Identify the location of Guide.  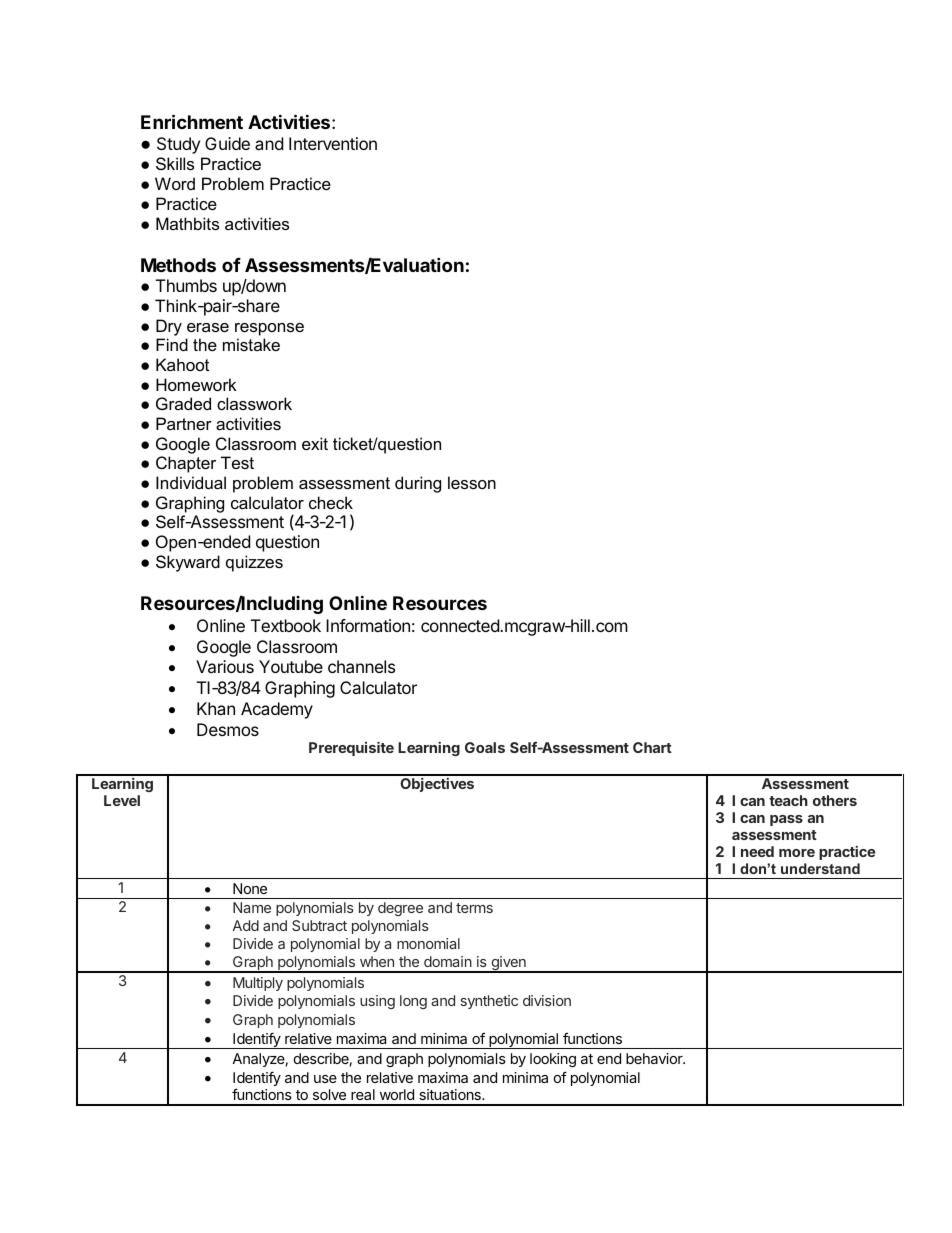
(227, 143).
